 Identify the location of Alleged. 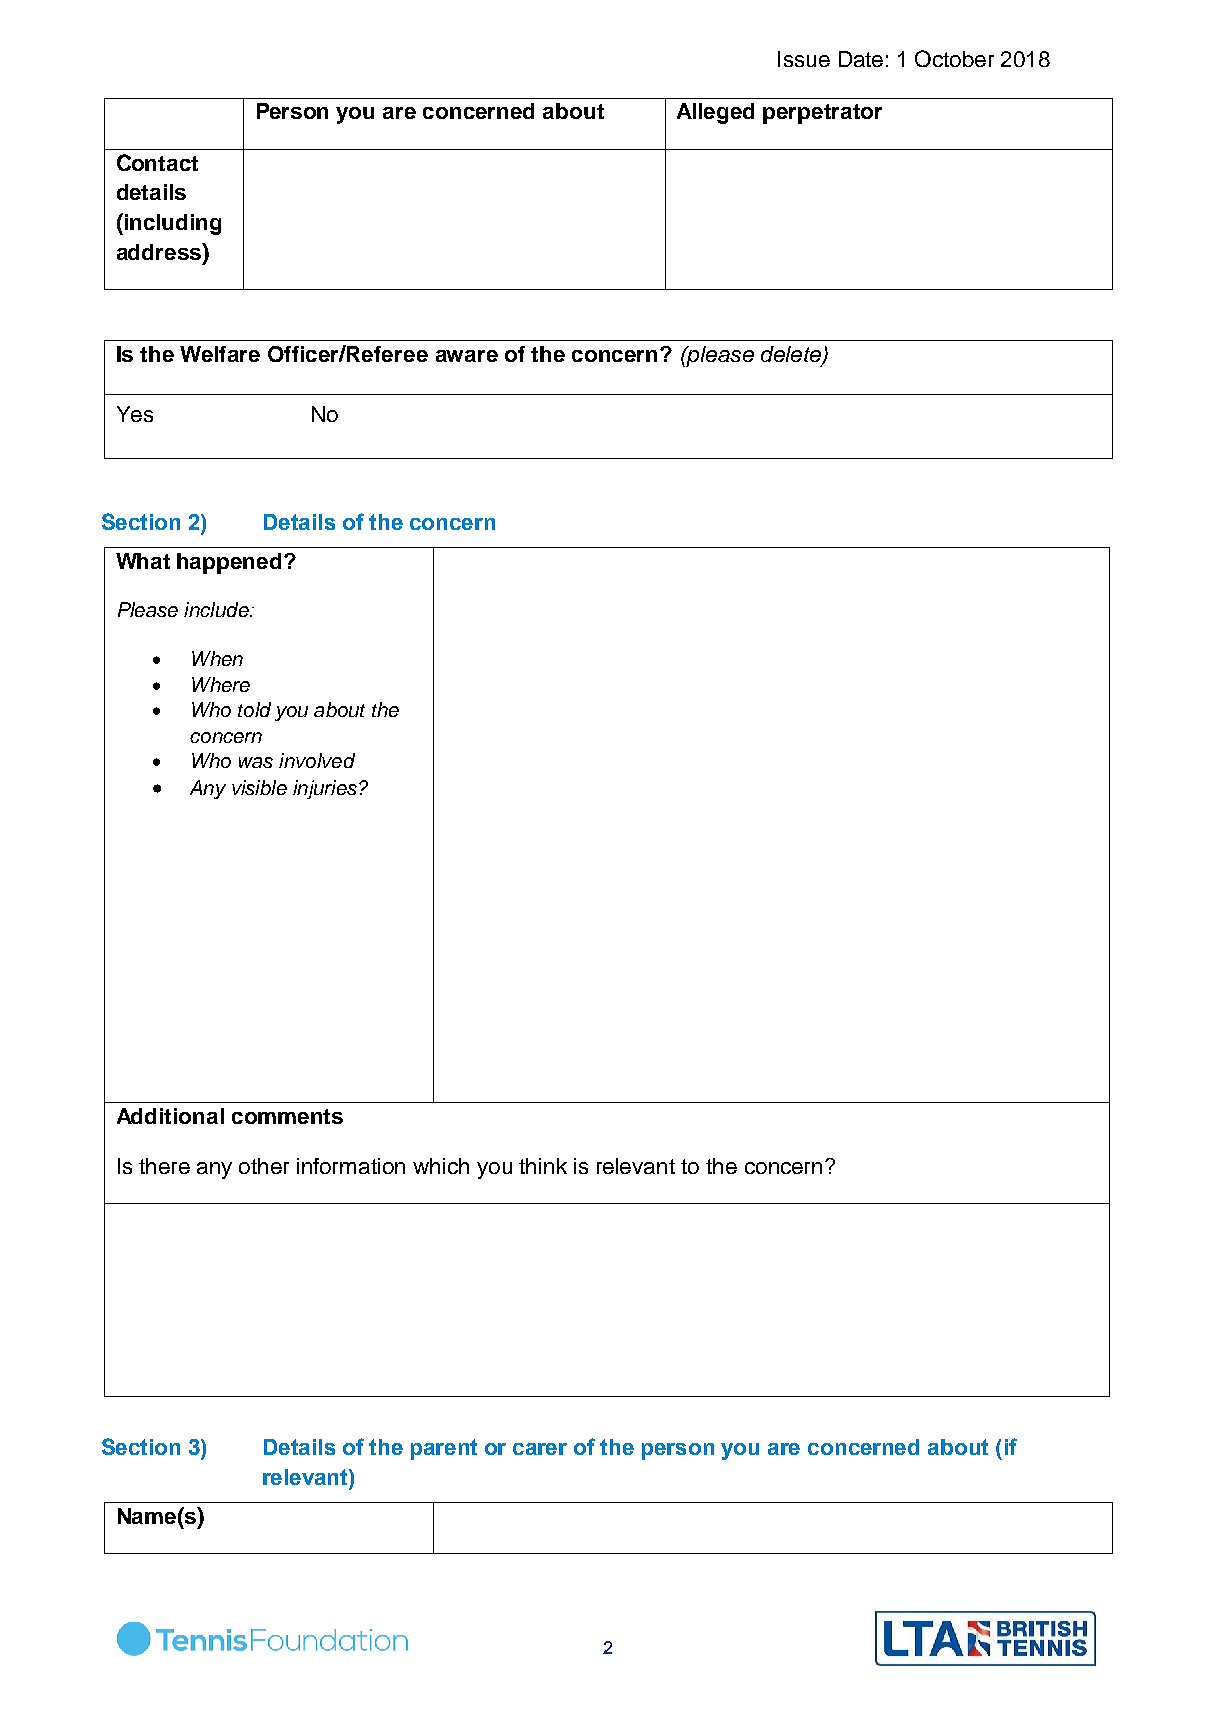
(715, 113).
